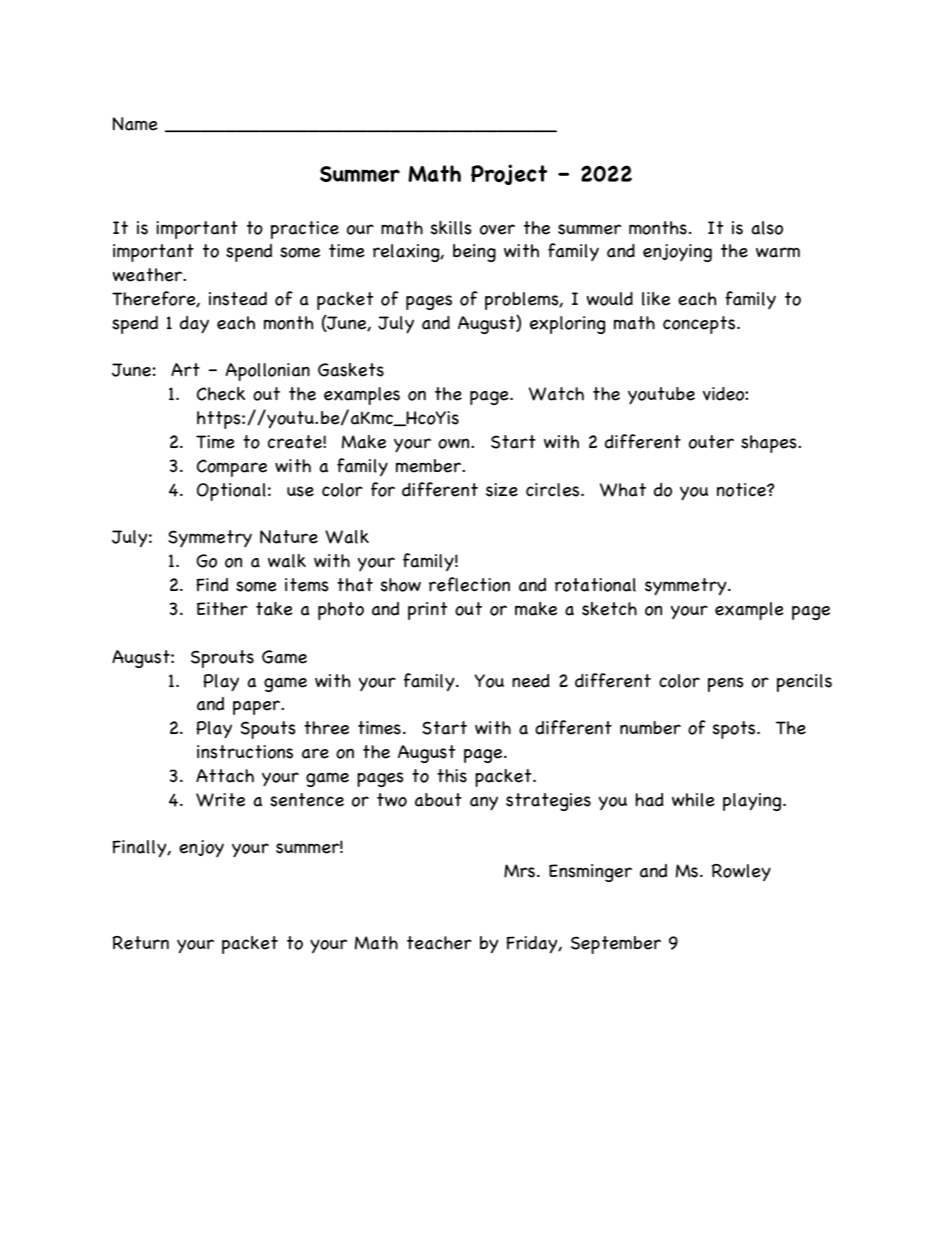 Image resolution: width=952 pixels, height=1233 pixels. I want to click on this, so click(452, 776).
